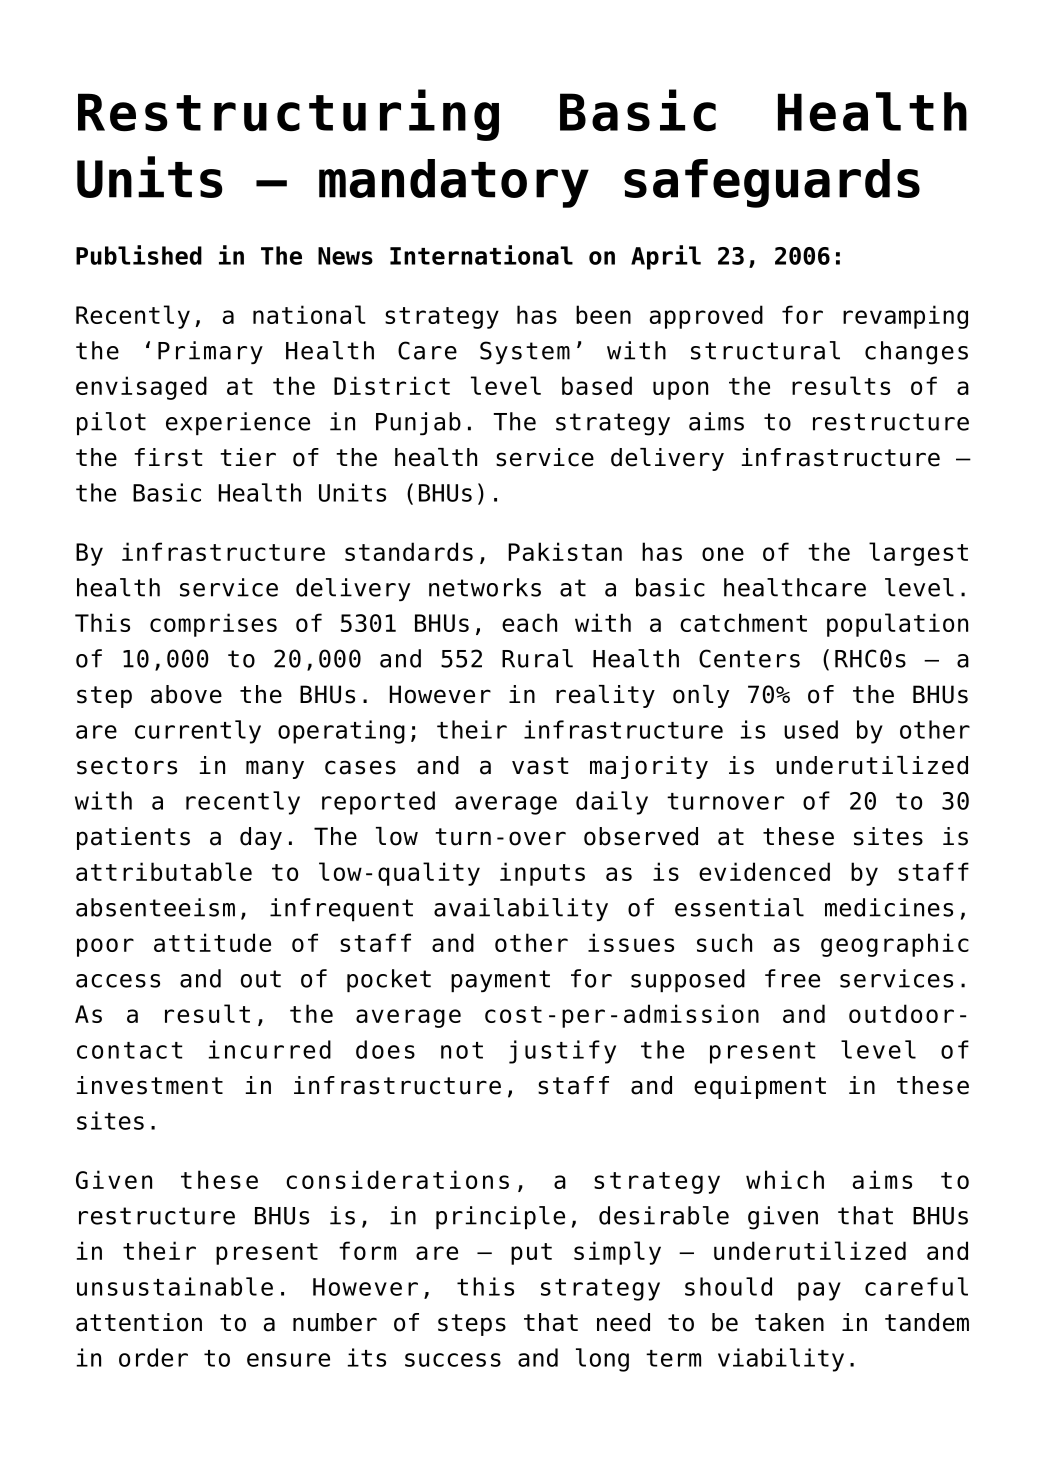 This screenshot has height=1478, width=1045. I want to click on used, so click(811, 729).
